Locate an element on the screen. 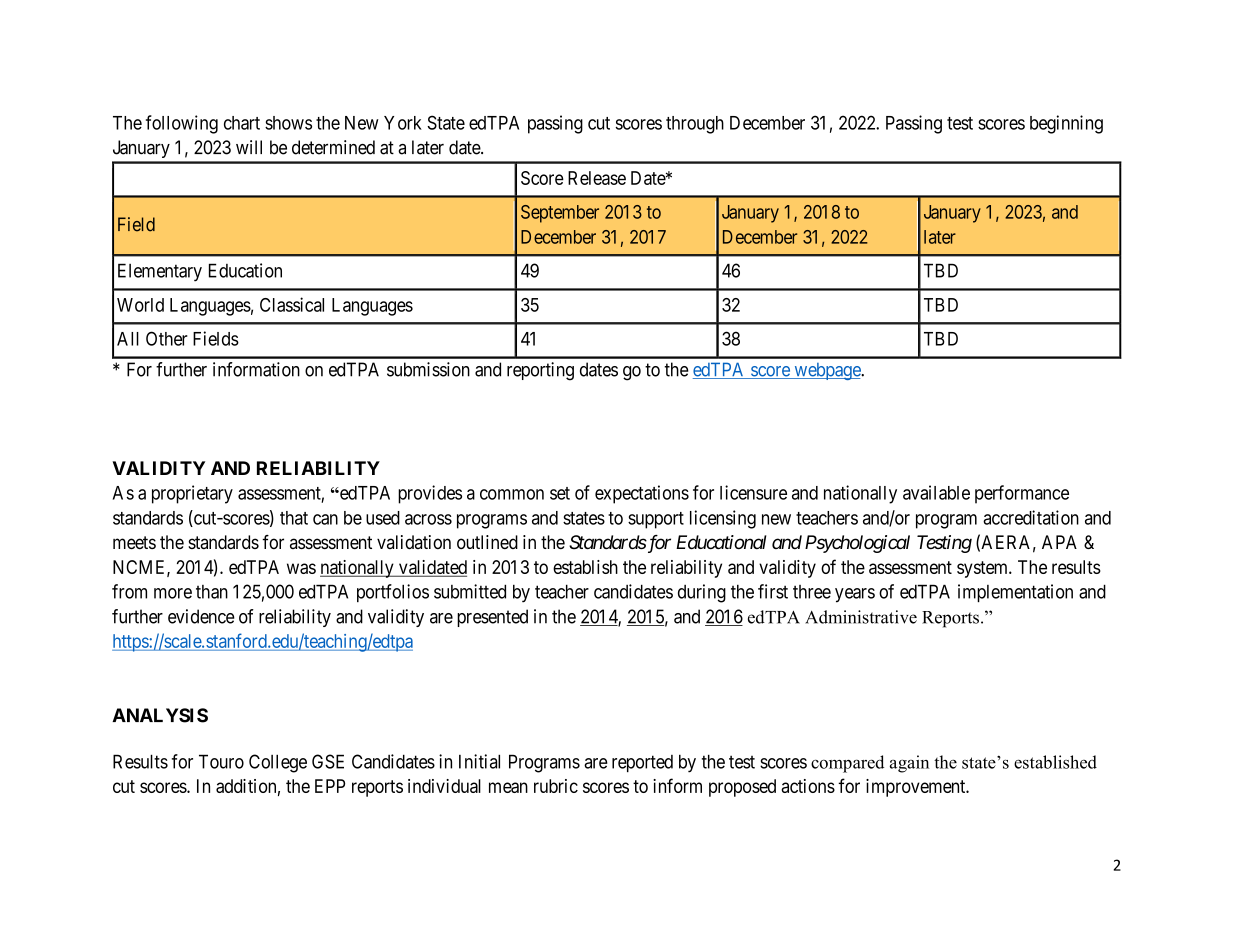 Image resolution: width=1233 pixels, height=952 pixels. beginning is located at coordinates (1066, 124).
